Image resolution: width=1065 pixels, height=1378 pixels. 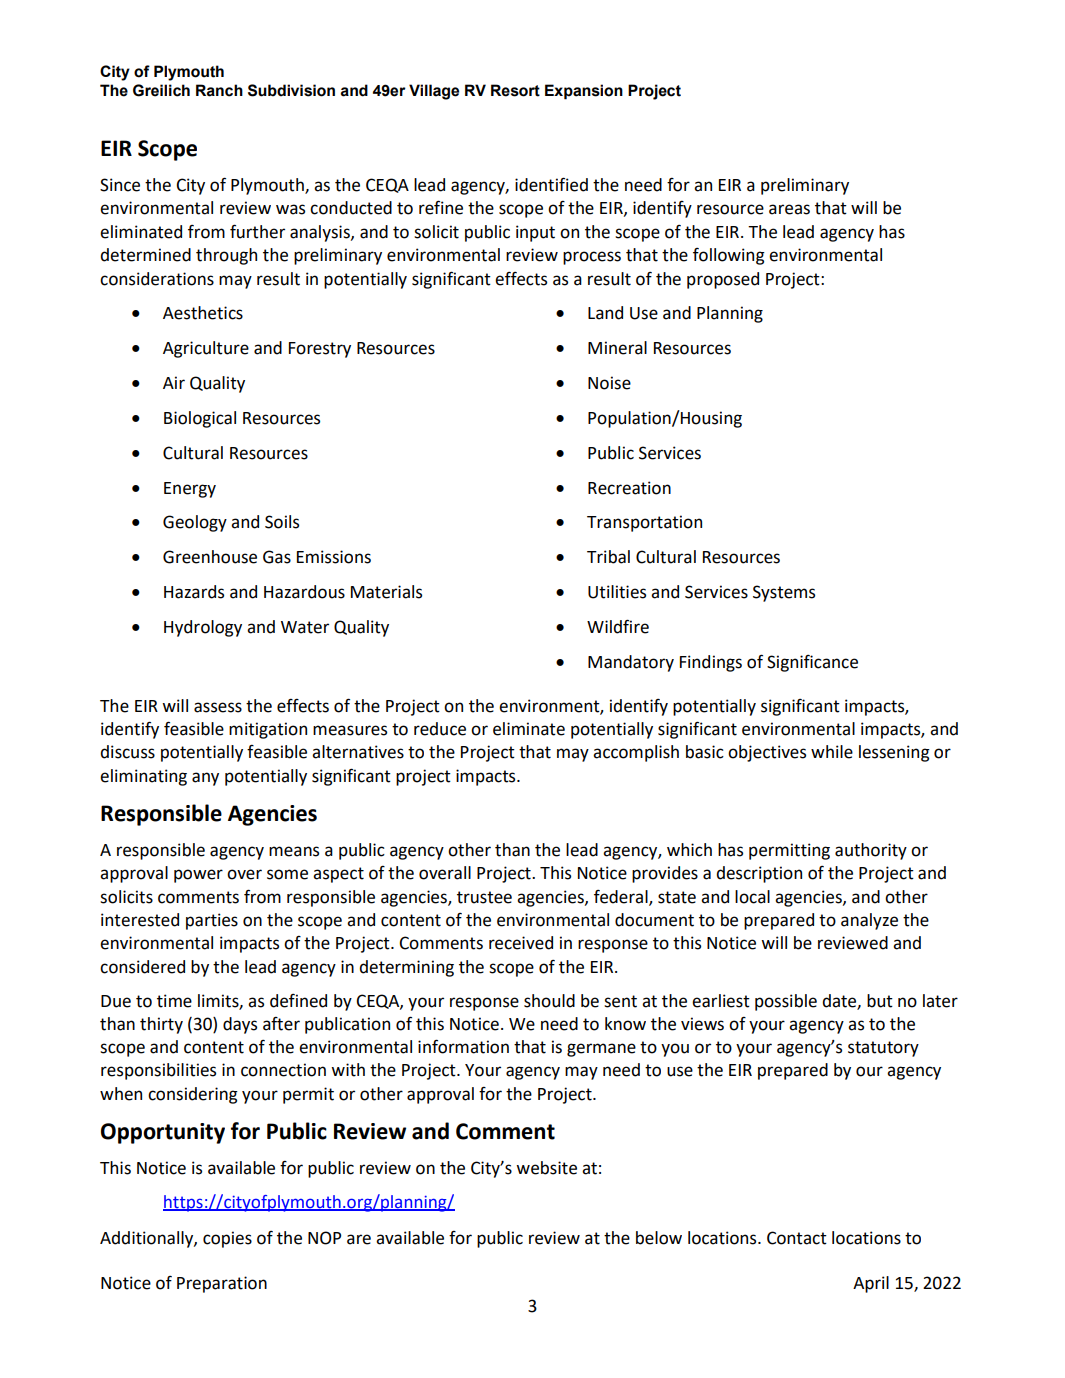 What do you see at coordinates (227, 1239) in the document?
I see `copies` at bounding box center [227, 1239].
